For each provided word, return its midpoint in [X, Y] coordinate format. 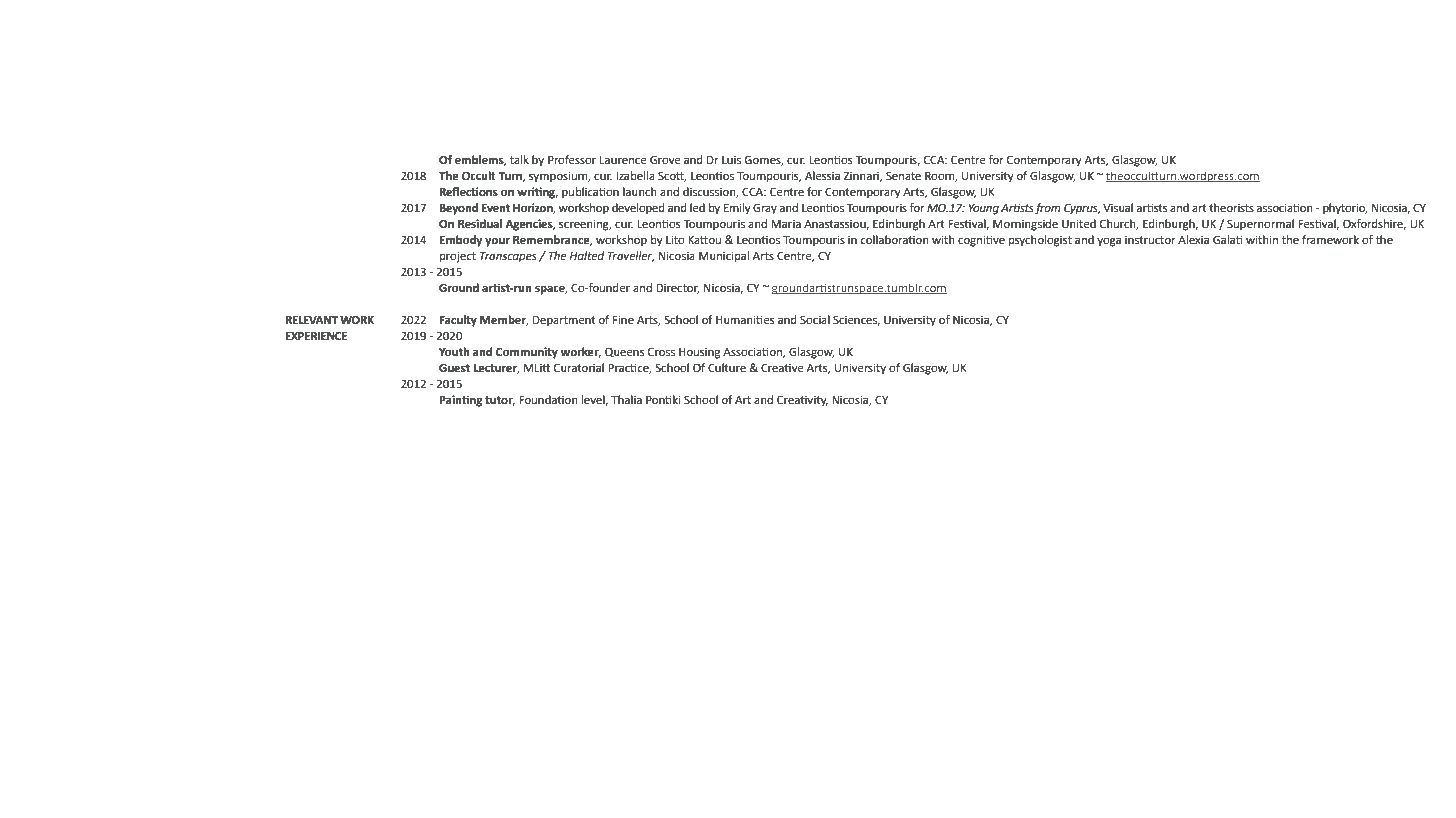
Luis [731, 160]
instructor [1150, 240]
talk [519, 159]
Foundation [548, 400]
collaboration [894, 240]
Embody [461, 241]
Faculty [458, 321]
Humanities [745, 319]
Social [815, 320]
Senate [903, 176]
